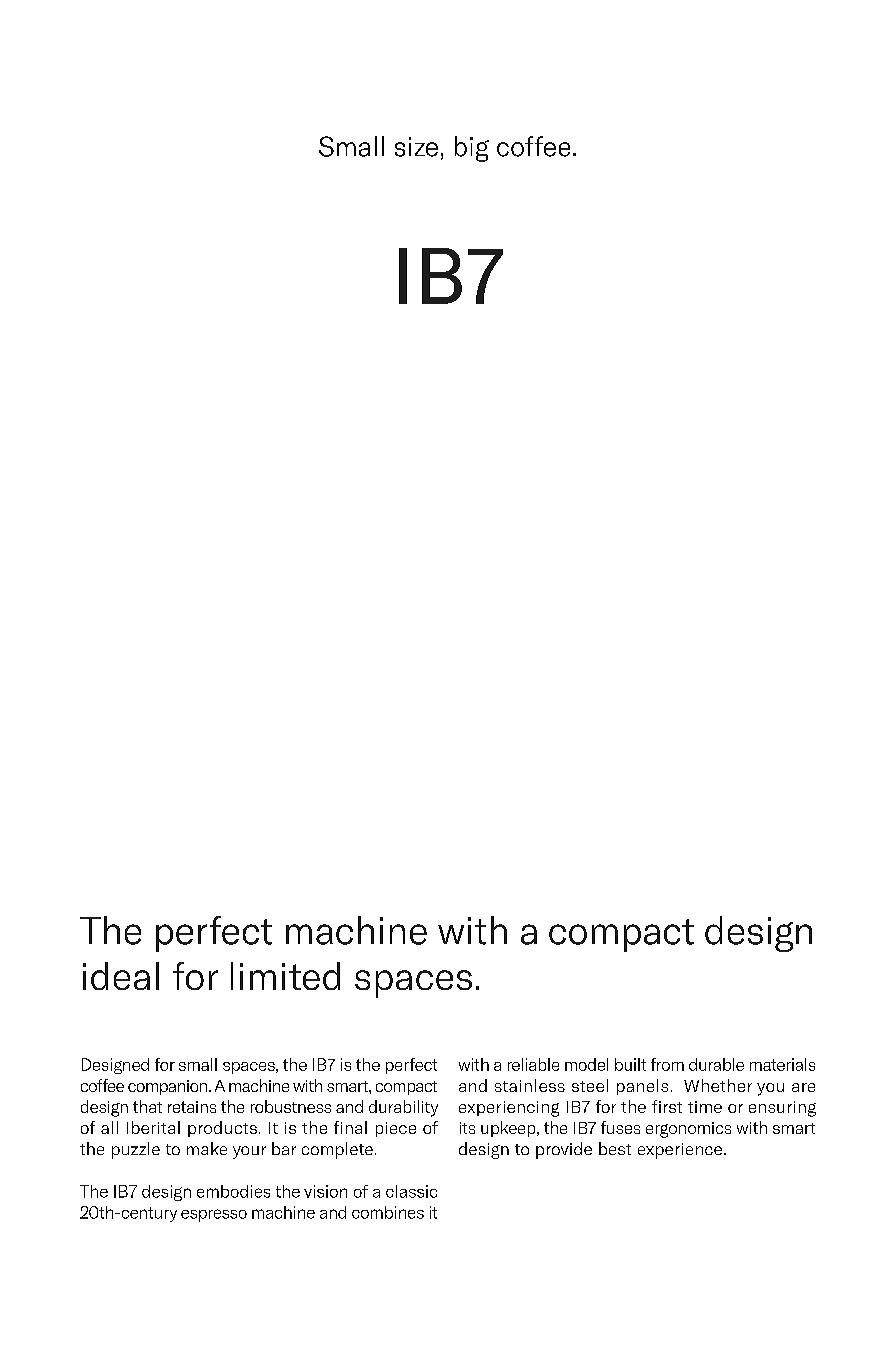  Describe the element at coordinates (533, 1064) in the screenshot. I see `reliable` at that location.
